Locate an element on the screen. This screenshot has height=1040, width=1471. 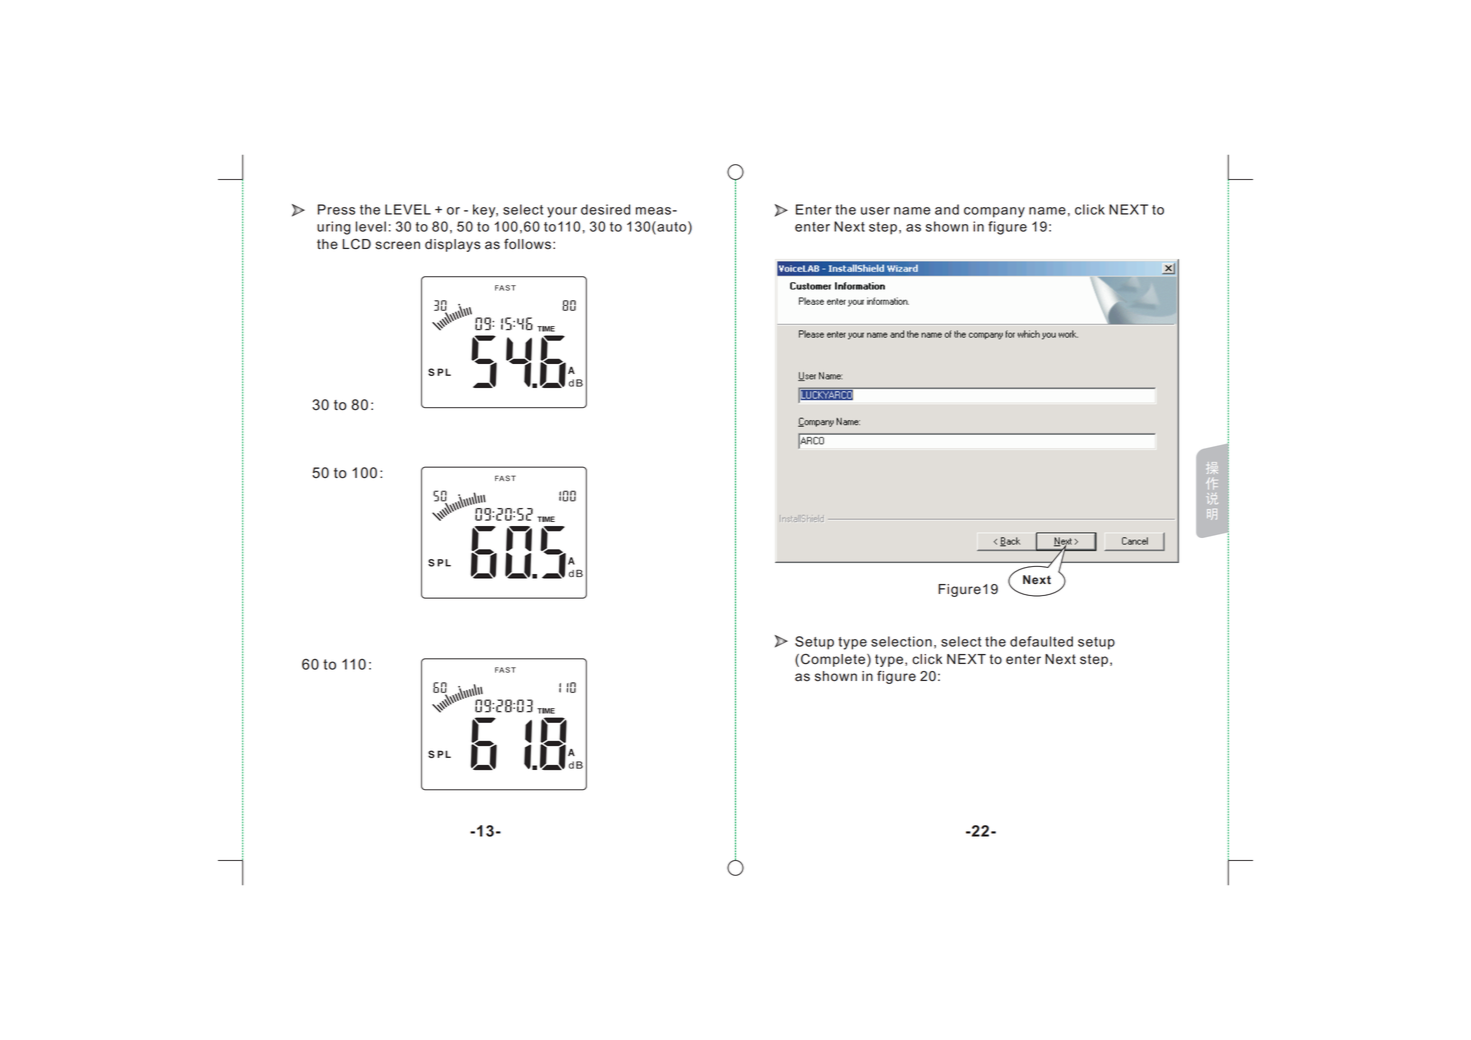
desired is located at coordinates (605, 209).
